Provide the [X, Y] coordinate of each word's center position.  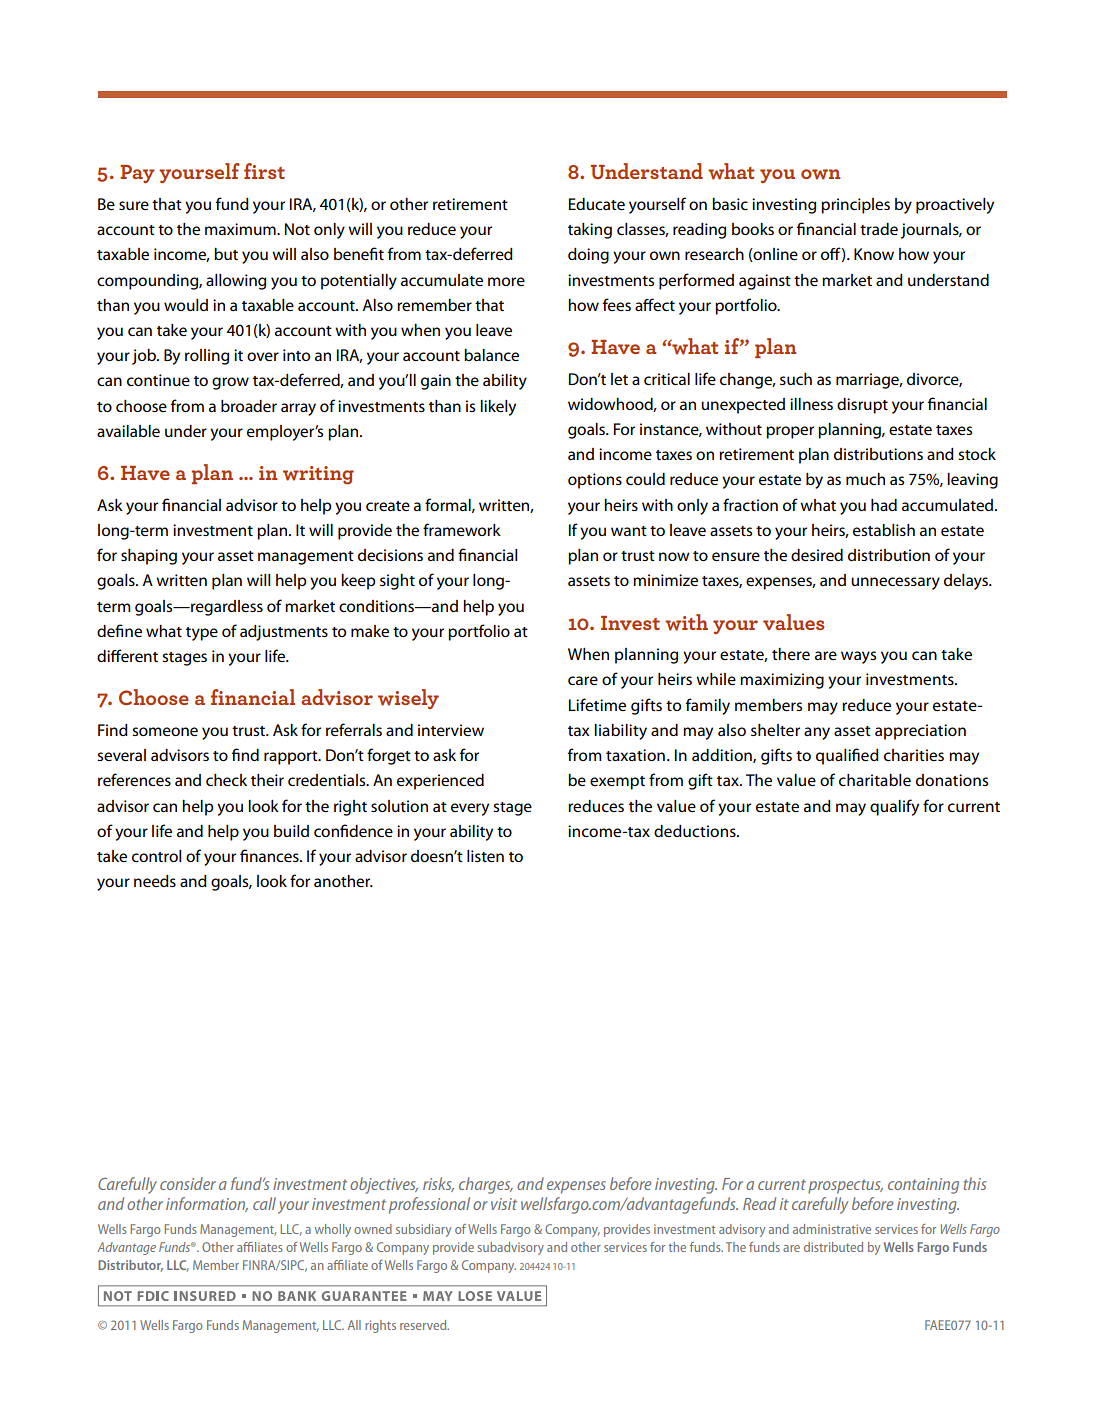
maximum [241, 229]
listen [485, 856]
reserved [424, 1325]
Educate [597, 204]
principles [855, 206]
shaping [149, 557]
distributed [833, 1247]
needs [155, 881]
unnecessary [895, 583]
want [629, 531]
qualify [894, 807]
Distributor [130, 1266]
